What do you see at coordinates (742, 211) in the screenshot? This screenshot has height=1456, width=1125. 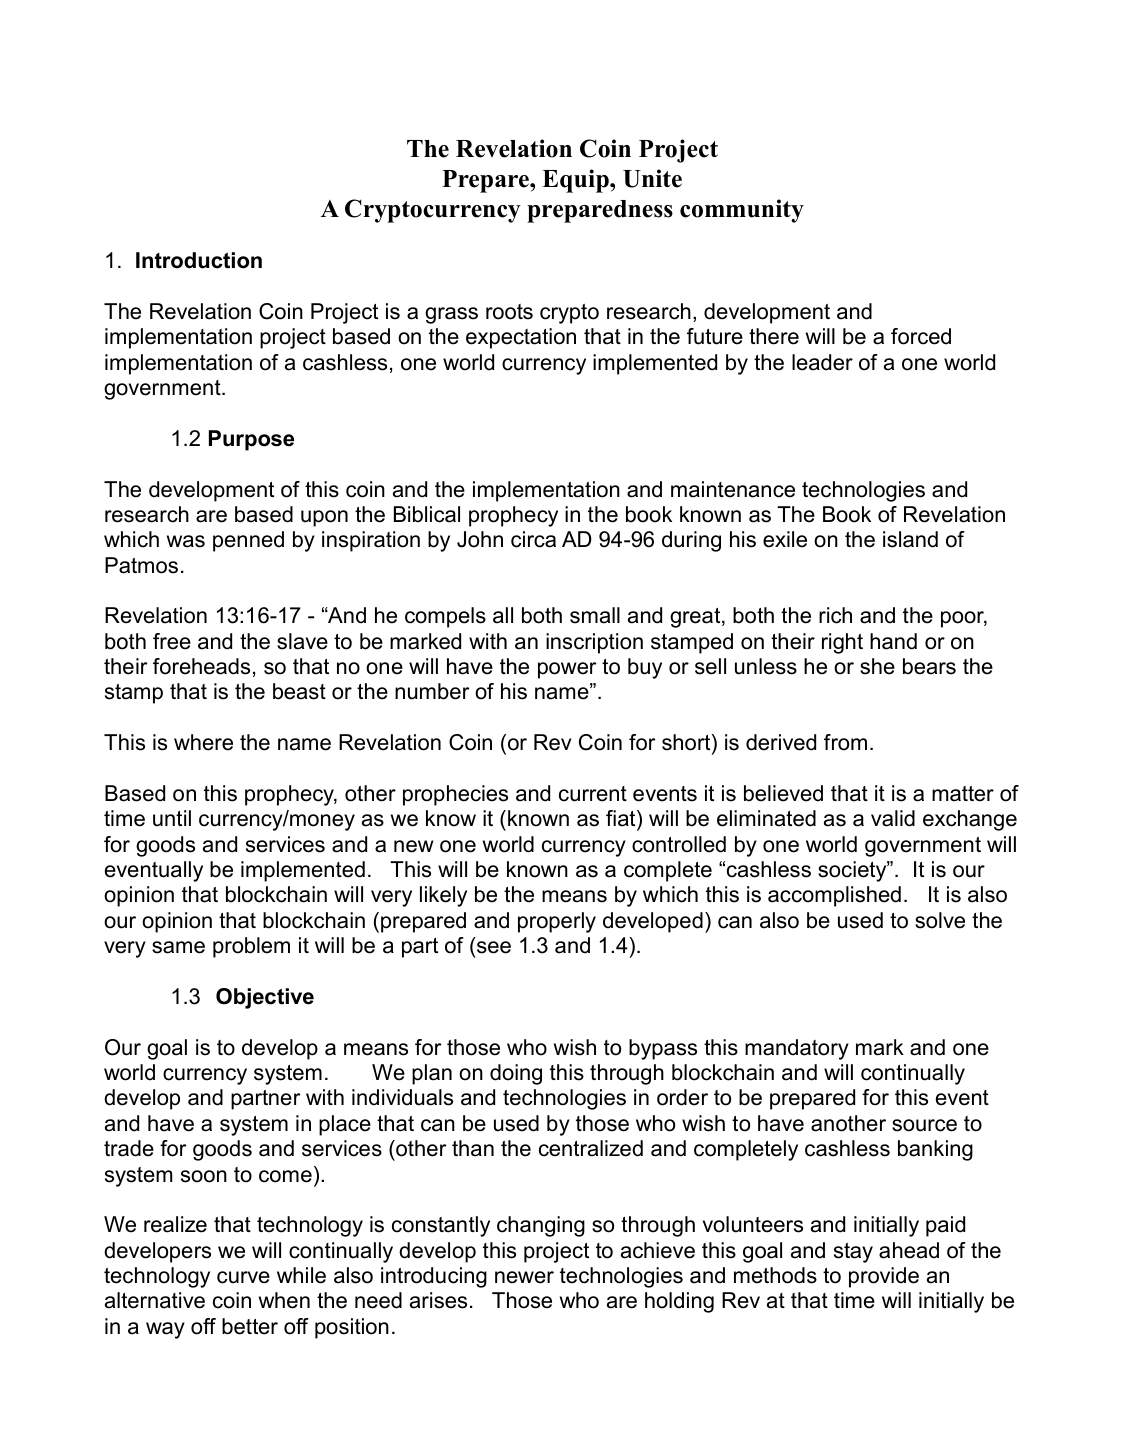 I see `community` at bounding box center [742, 211].
